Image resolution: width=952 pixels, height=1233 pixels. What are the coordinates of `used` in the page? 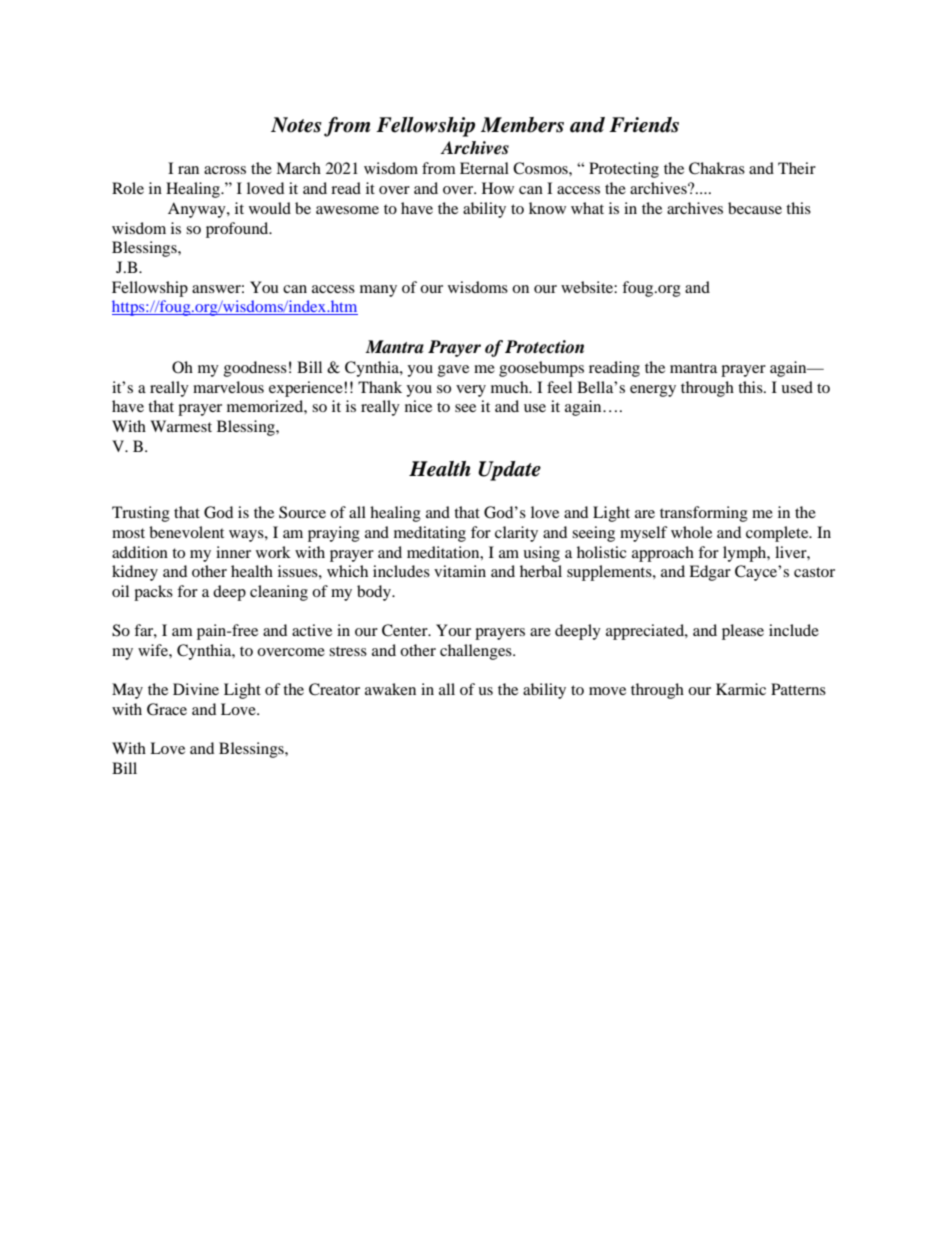 It's located at (797, 387).
